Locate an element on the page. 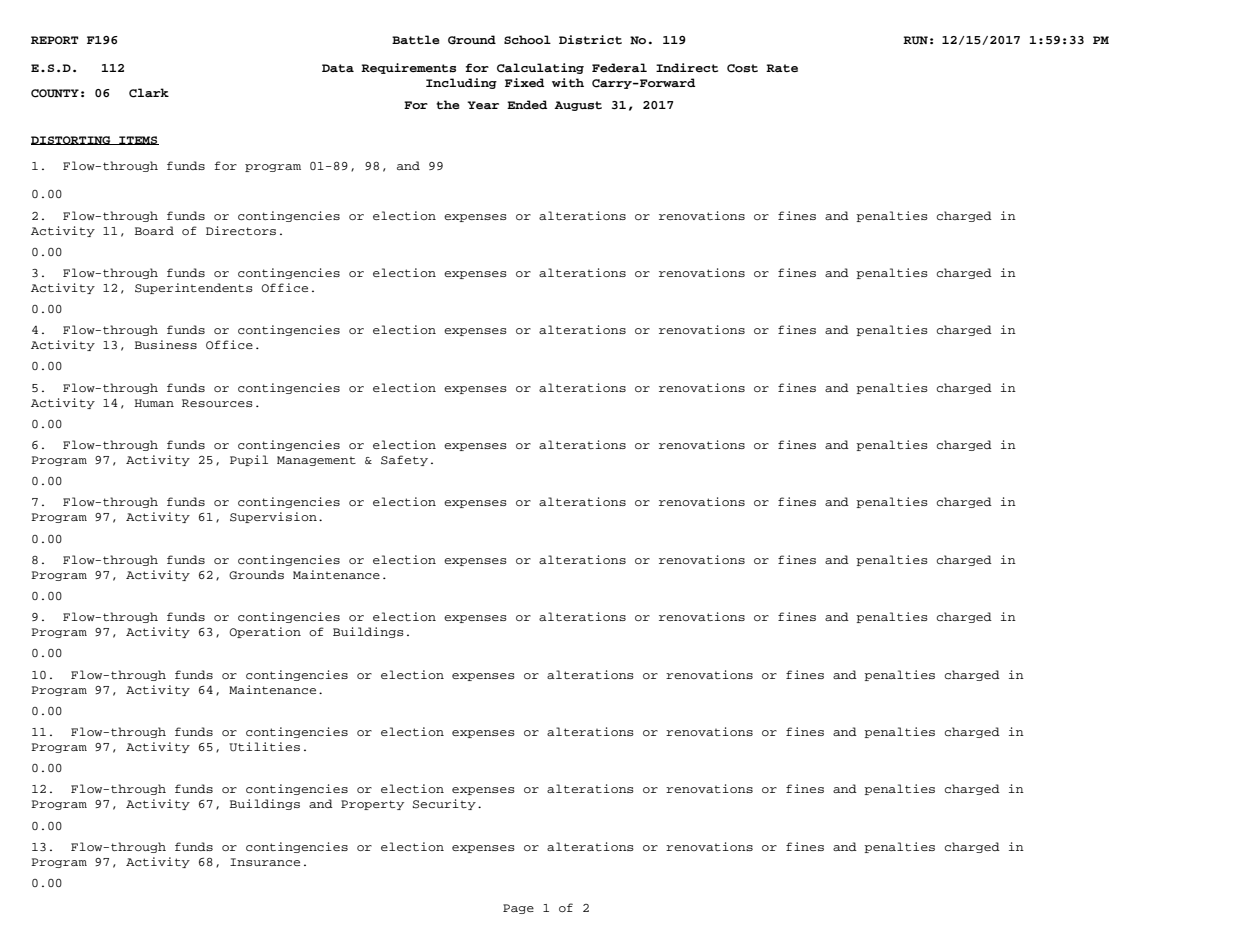 This document has width=1233, height=952. Security is located at coordinates (444, 804).
